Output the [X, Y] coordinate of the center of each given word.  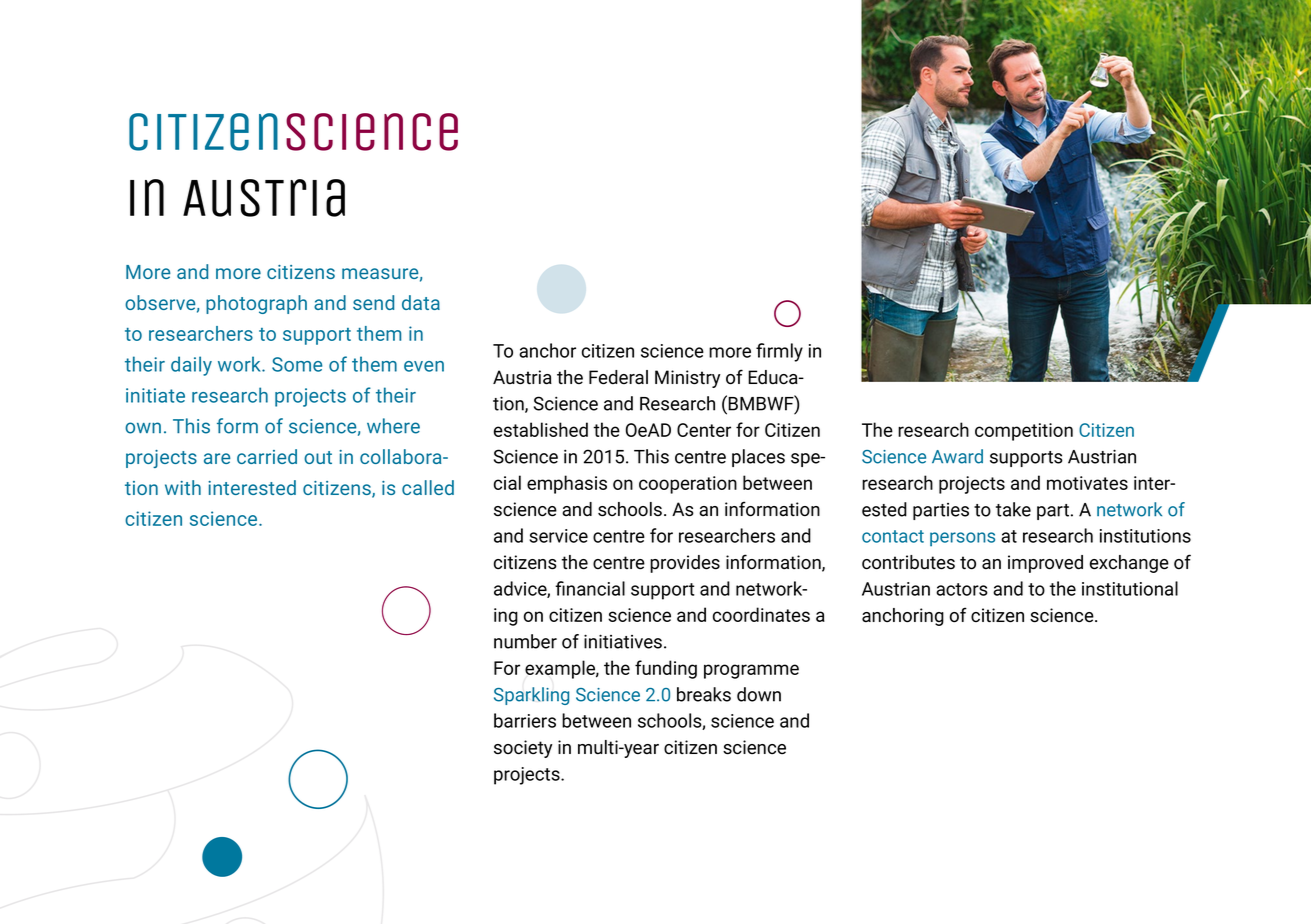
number [525, 641]
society [523, 749]
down [759, 694]
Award [957, 456]
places [758, 458]
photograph [256, 304]
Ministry [687, 379]
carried [267, 456]
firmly [779, 352]
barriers [525, 720]
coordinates [761, 614]
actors [962, 589]
